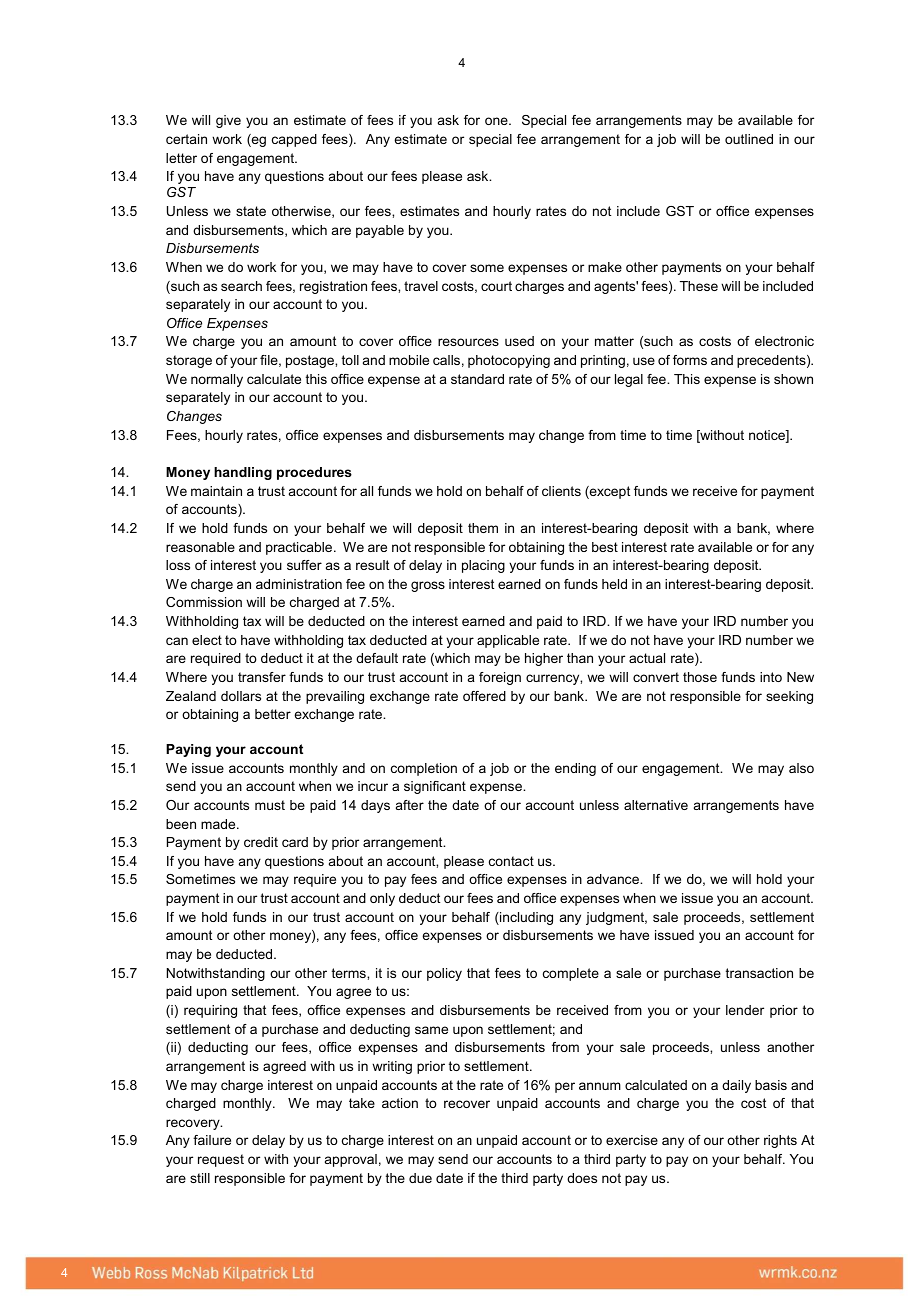 The height and width of the page is (1308, 924). I want to click on request, so click(221, 1160).
